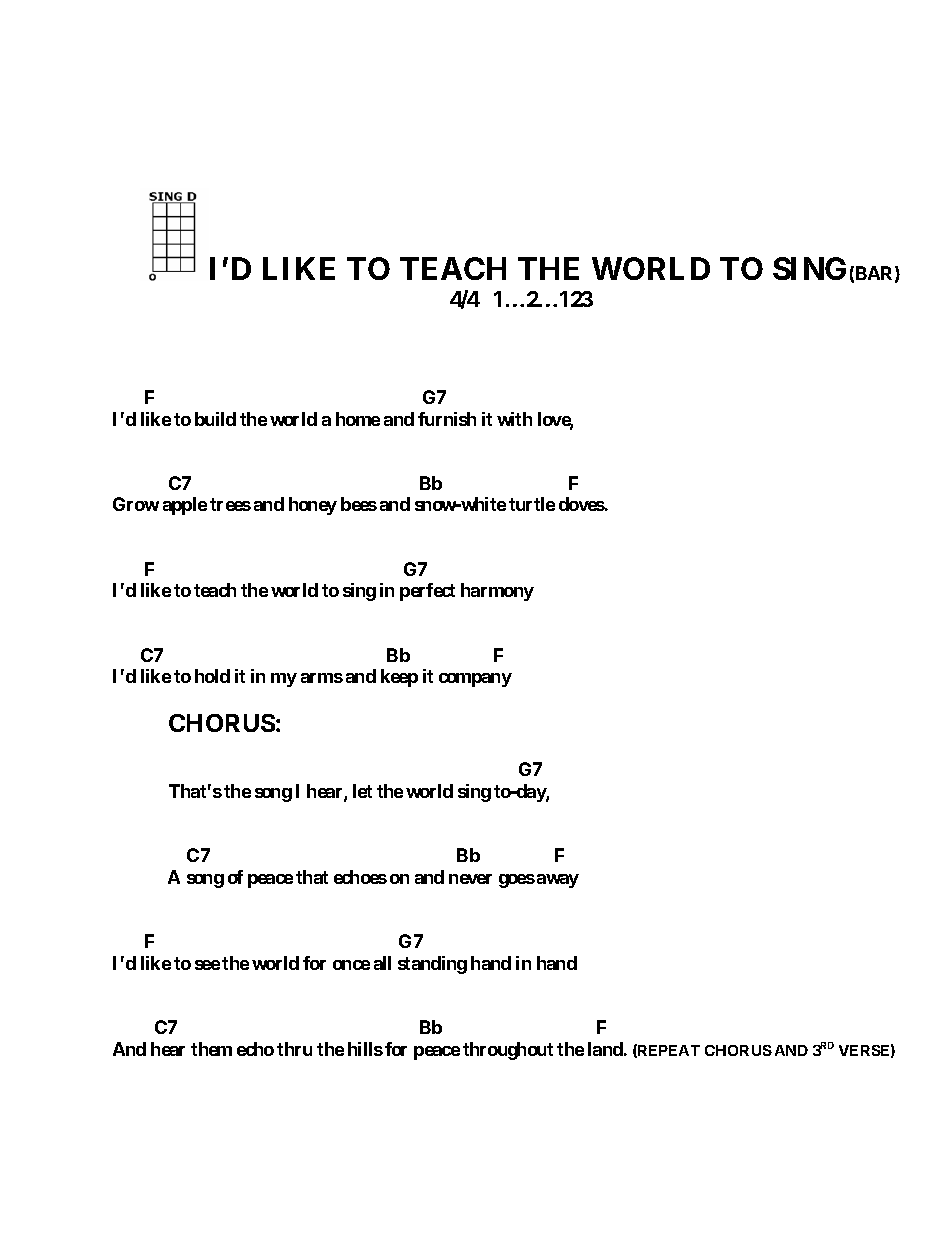 The image size is (952, 1233). What do you see at coordinates (497, 592) in the screenshot?
I see `harmony` at bounding box center [497, 592].
